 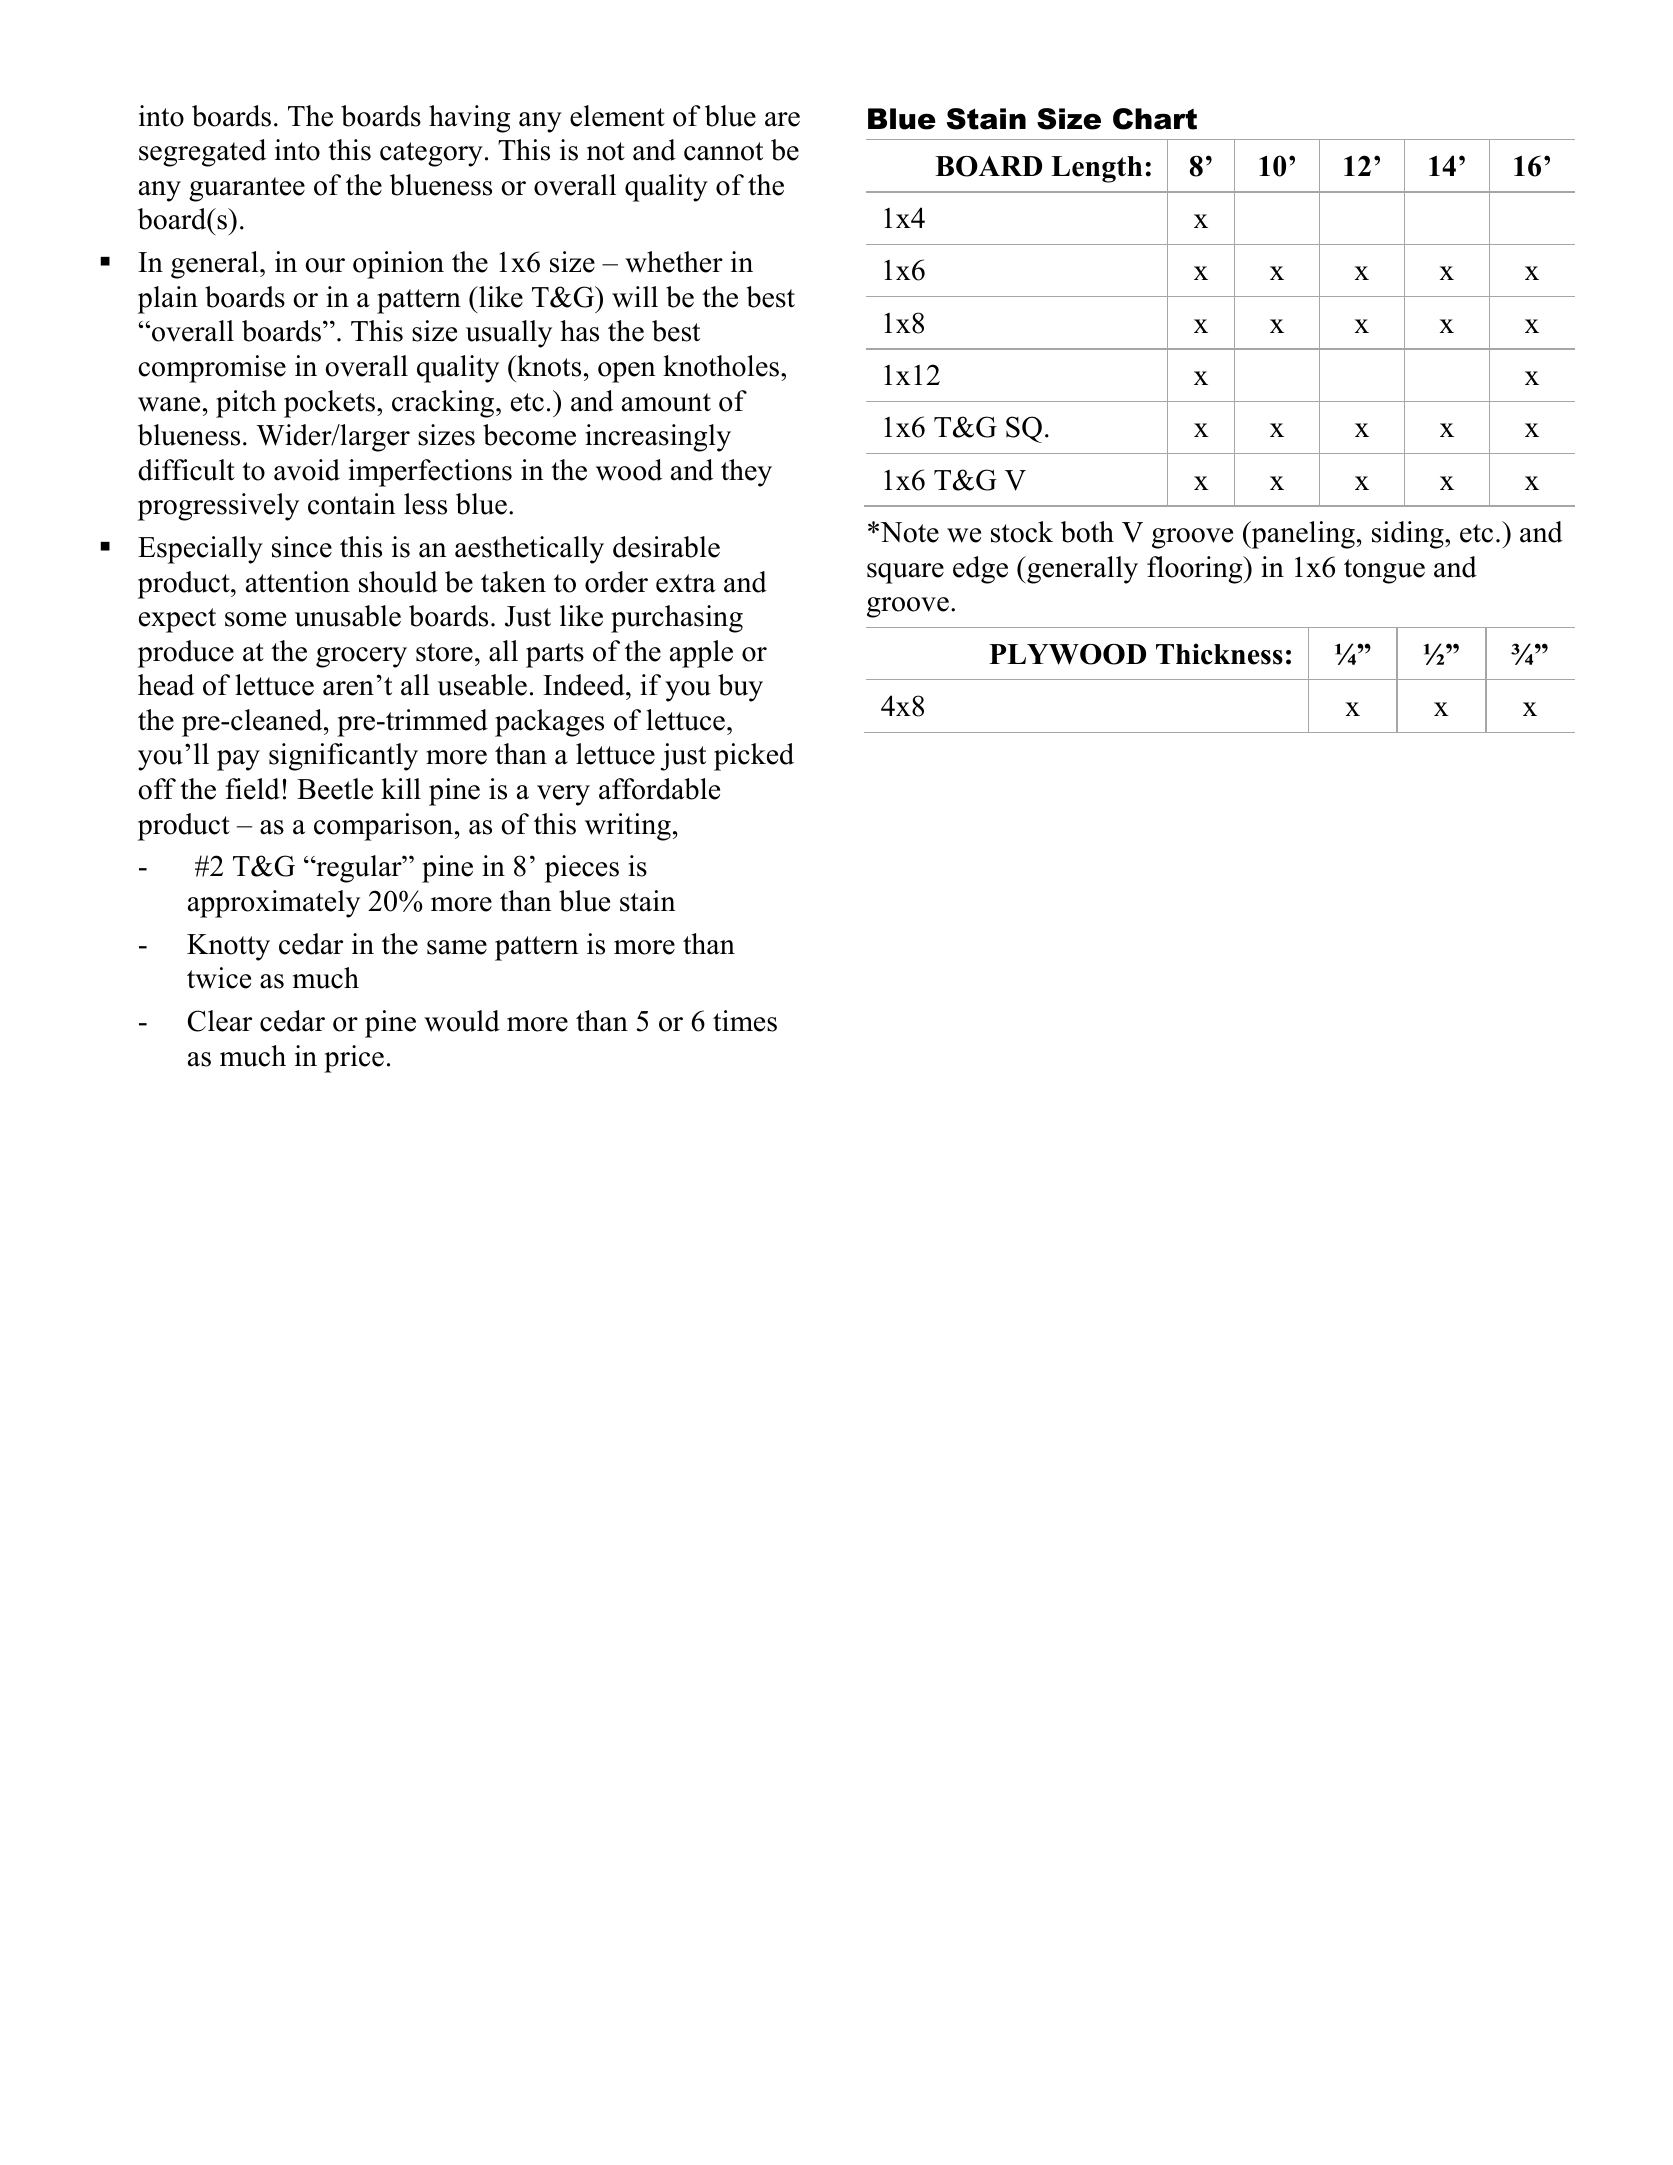 What do you see at coordinates (1219, 654) in the page?
I see `Thickness` at bounding box center [1219, 654].
